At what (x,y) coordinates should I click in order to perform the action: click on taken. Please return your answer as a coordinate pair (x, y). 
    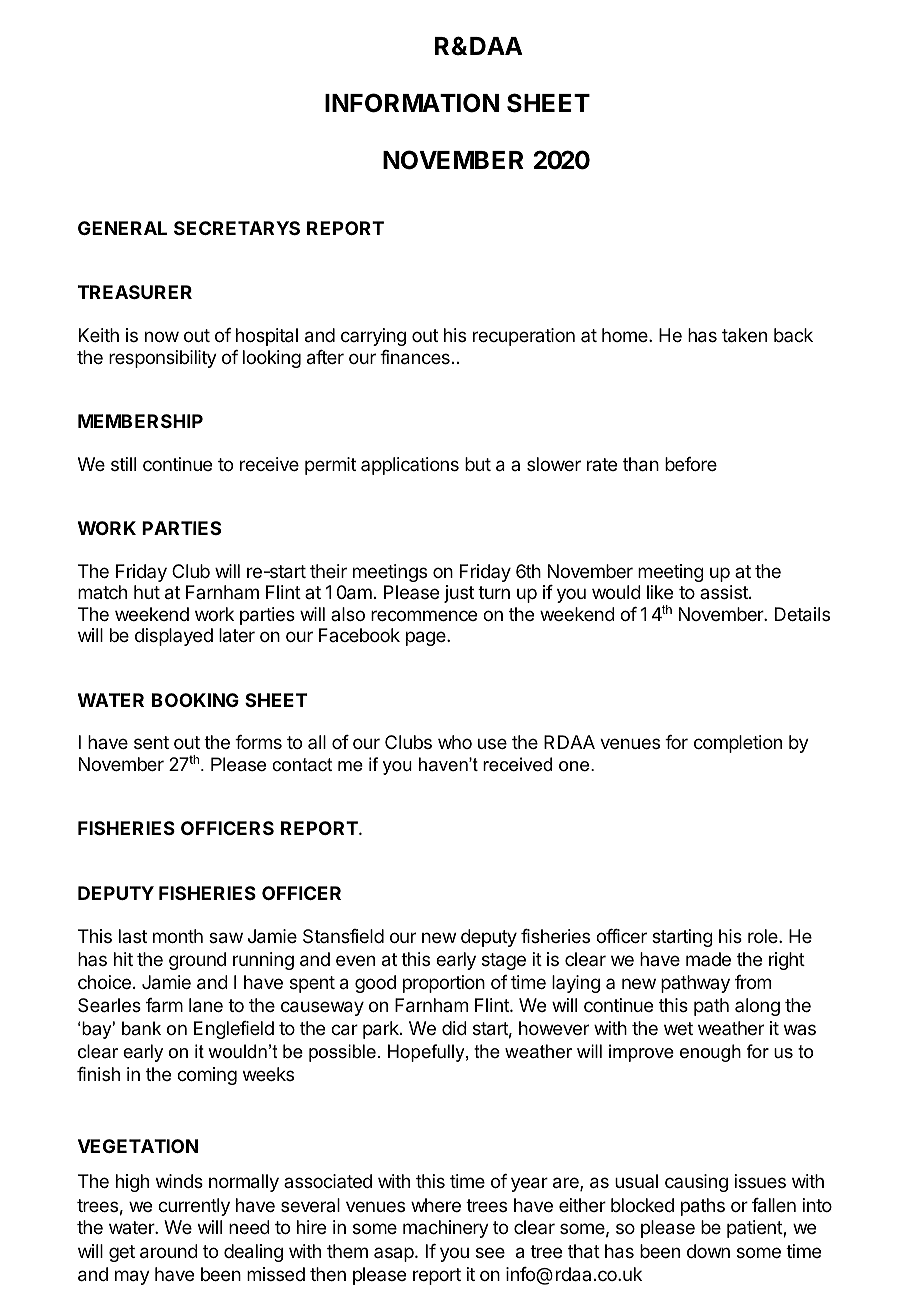
    Looking at the image, I should click on (744, 335).
